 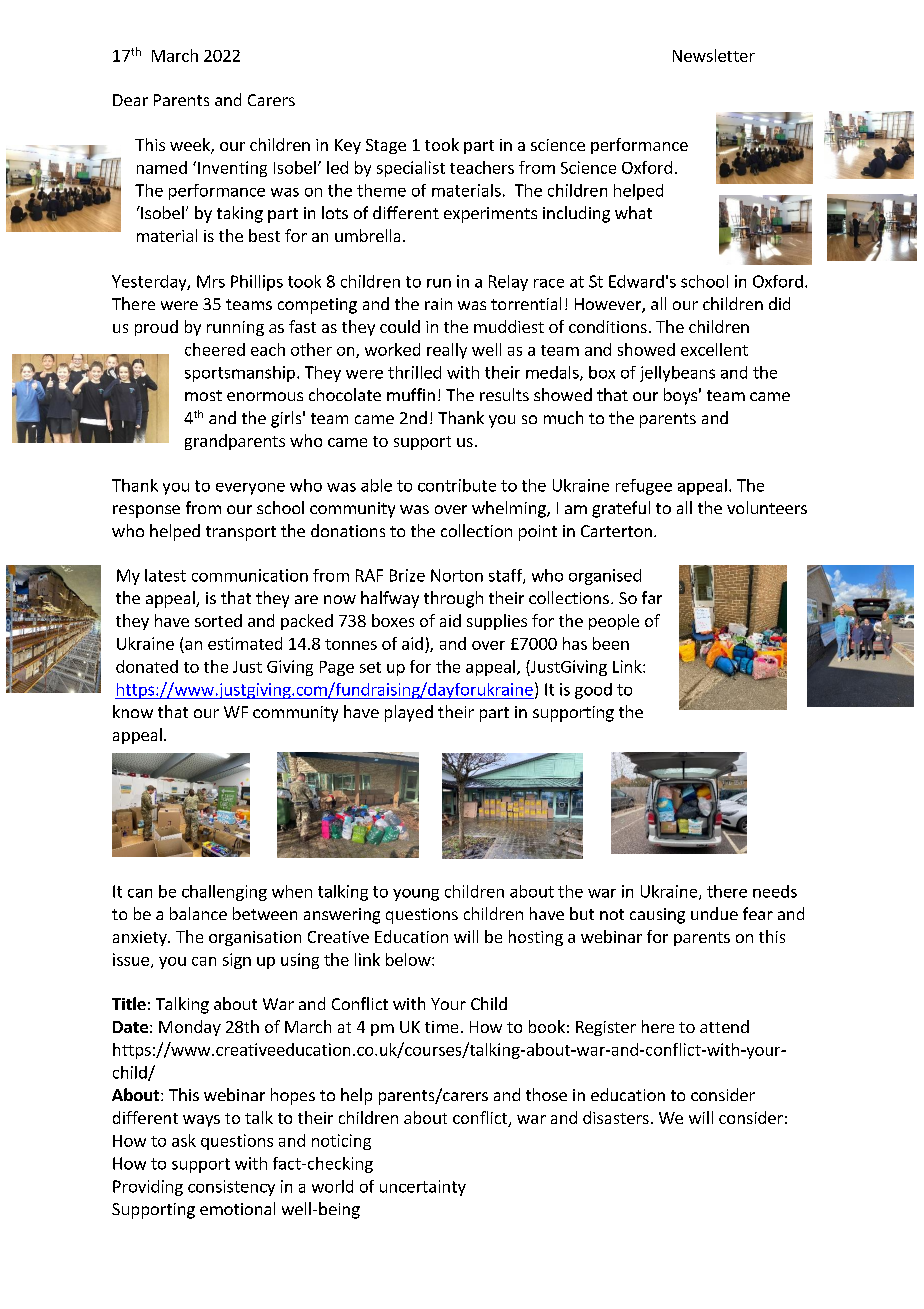 I want to click on through, so click(x=453, y=599).
